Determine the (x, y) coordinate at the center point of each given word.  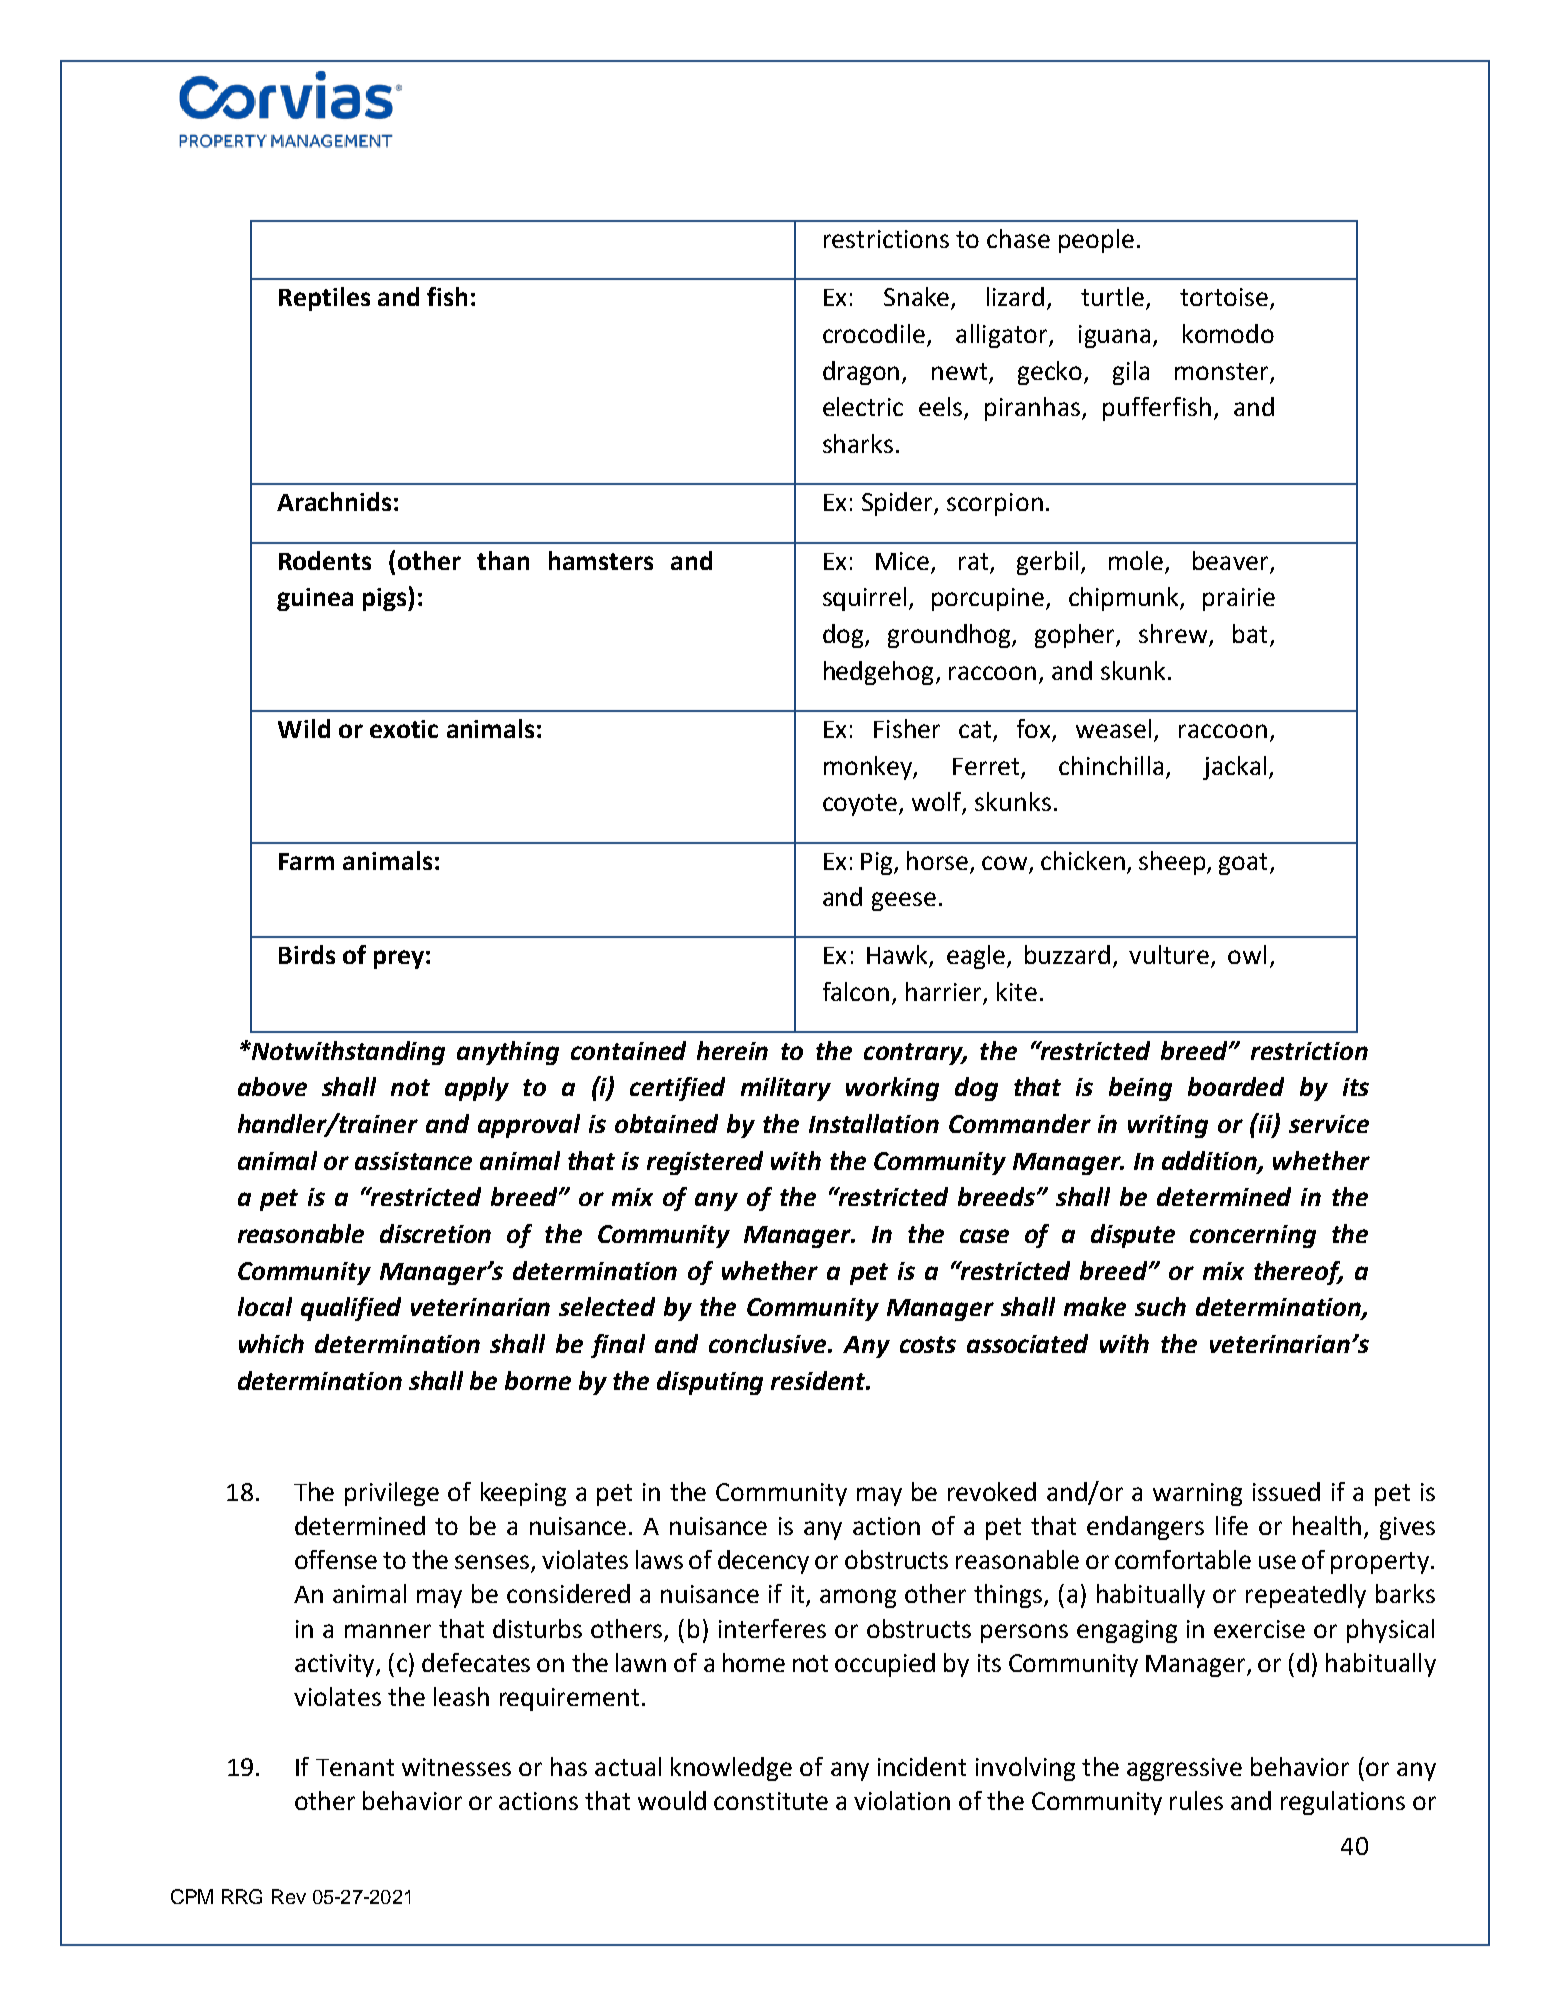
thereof (1298, 1273)
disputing (710, 1383)
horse (937, 860)
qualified (351, 1309)
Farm (306, 861)
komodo (1228, 333)
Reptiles (324, 299)
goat (1243, 864)
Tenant (355, 1767)
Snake (916, 296)
